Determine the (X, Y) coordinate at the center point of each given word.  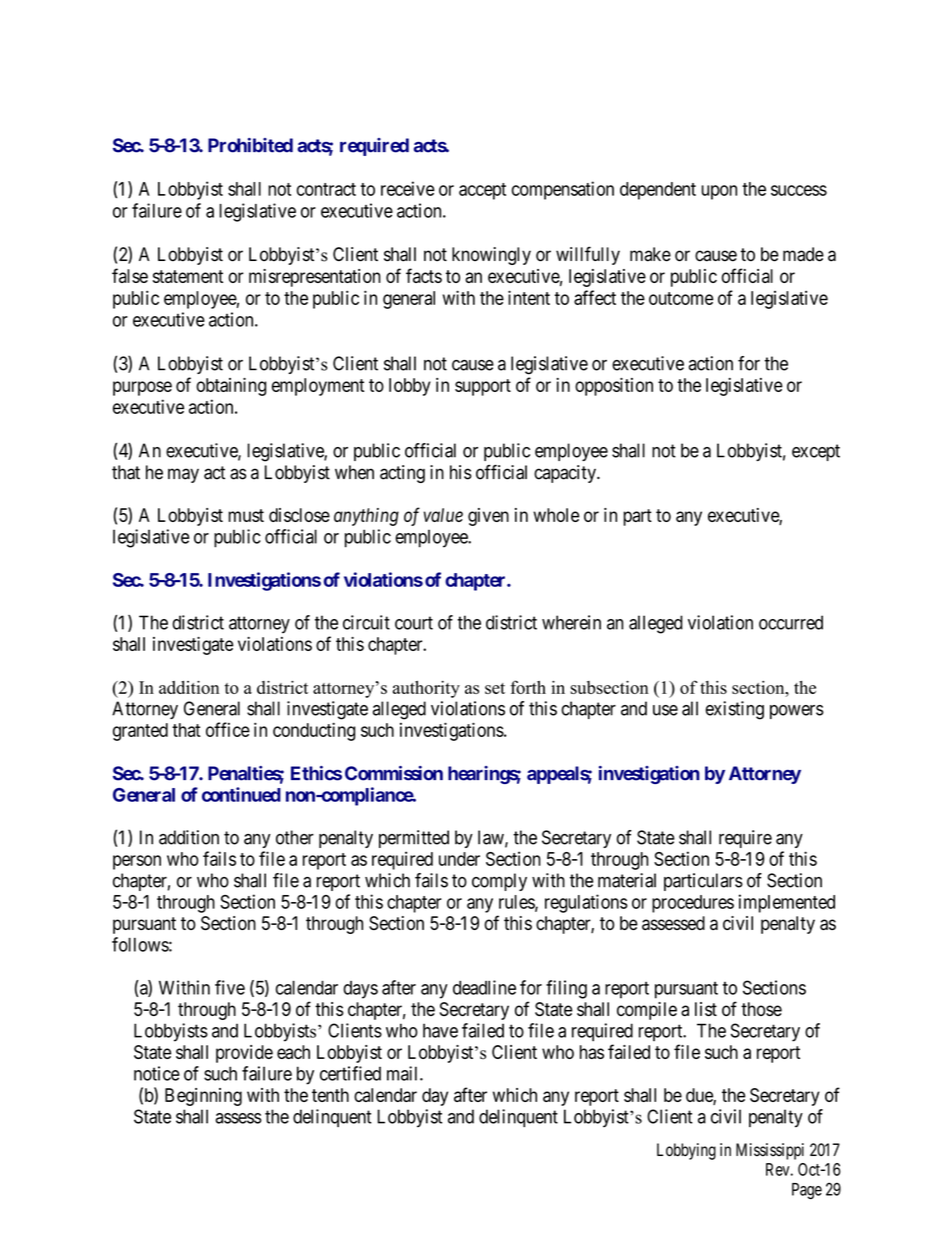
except (816, 452)
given (488, 517)
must (246, 515)
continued (241, 794)
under (459, 859)
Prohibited (250, 145)
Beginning (203, 1097)
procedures (693, 904)
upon (719, 192)
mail (404, 1073)
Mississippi (770, 1151)
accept (482, 191)
